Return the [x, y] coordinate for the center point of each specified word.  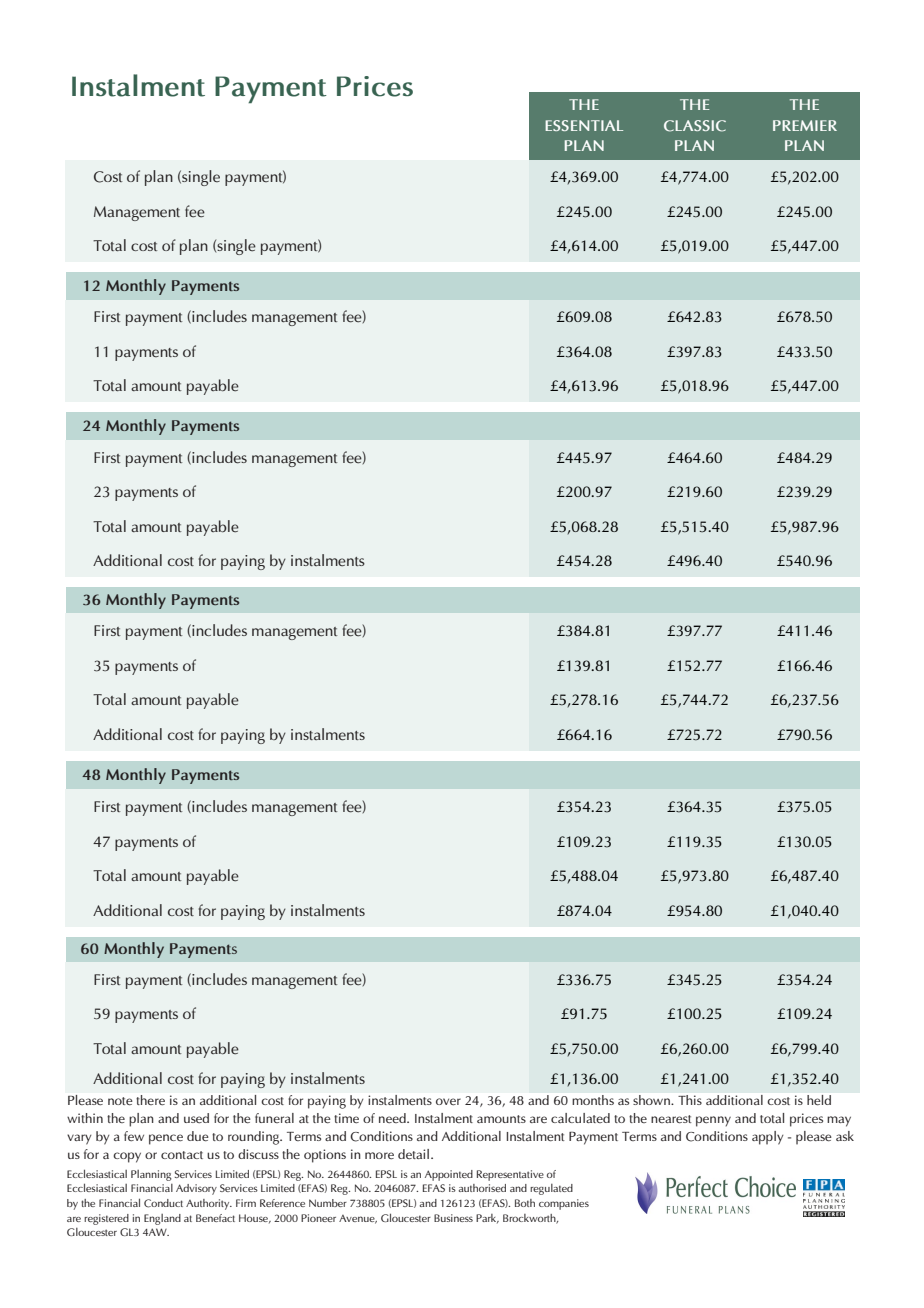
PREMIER [805, 125]
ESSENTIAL [584, 125]
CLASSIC [695, 126]
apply [767, 1138]
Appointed [449, 1175]
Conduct [163, 1203]
